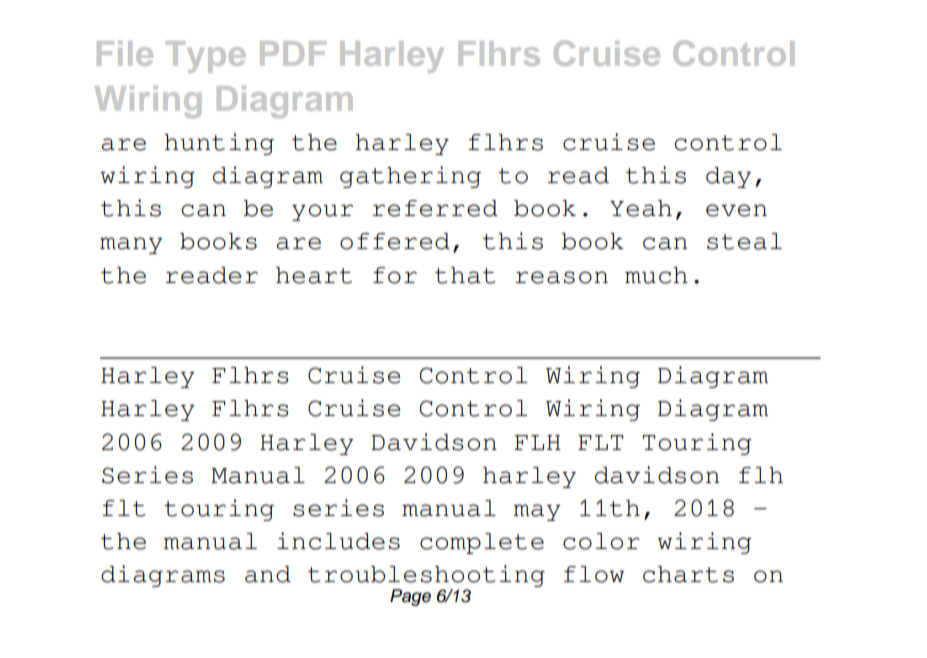 Image resolution: width=927 pixels, height=658 pixels. Describe the element at coordinates (206, 57) in the screenshot. I see `Type` at that location.
